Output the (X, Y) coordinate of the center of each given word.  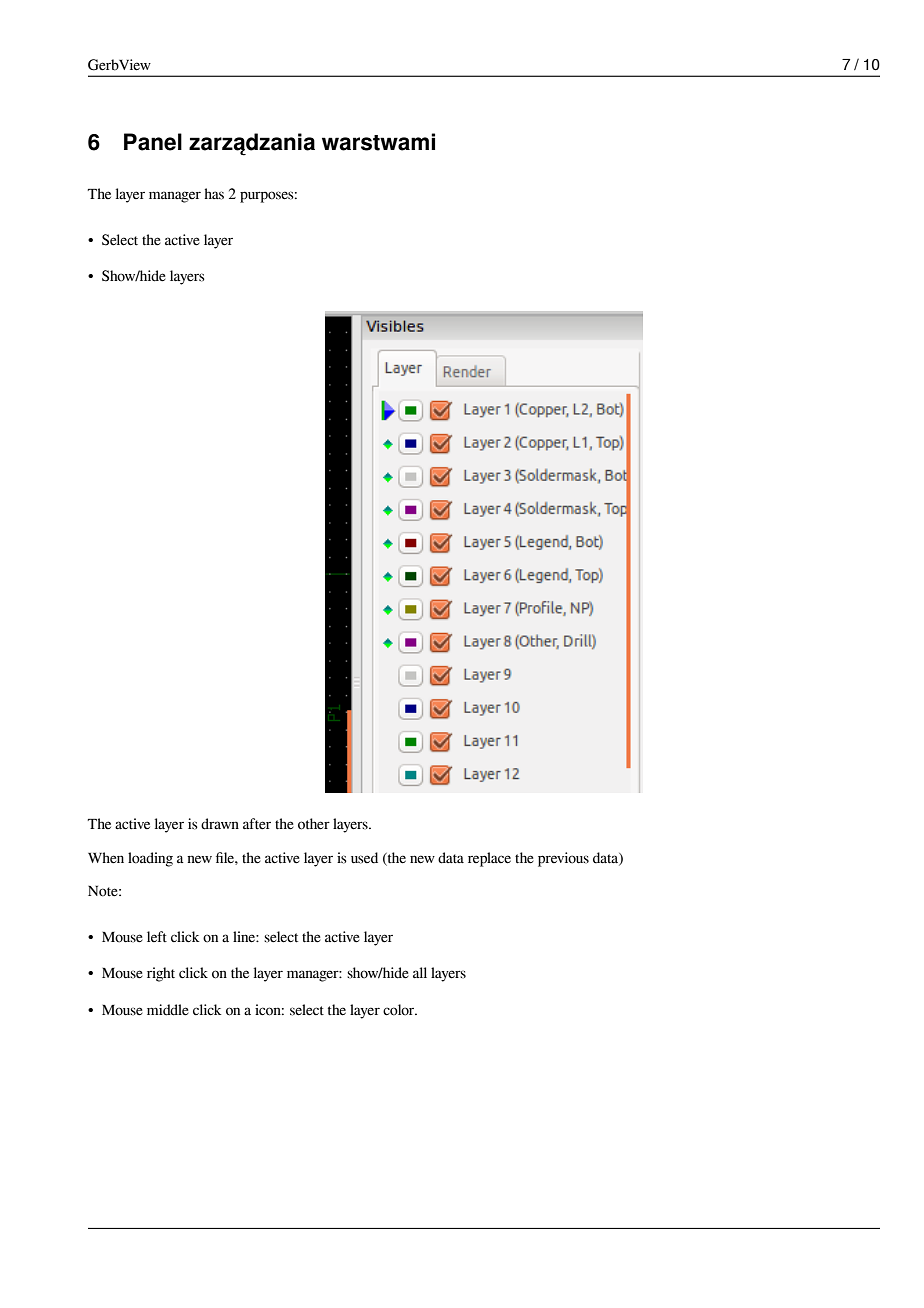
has (214, 194)
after (257, 824)
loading (150, 859)
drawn (220, 824)
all (420, 972)
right (161, 974)
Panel (153, 142)
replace (489, 859)
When (106, 858)
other (314, 824)
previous (563, 859)
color (400, 1010)
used (364, 858)
